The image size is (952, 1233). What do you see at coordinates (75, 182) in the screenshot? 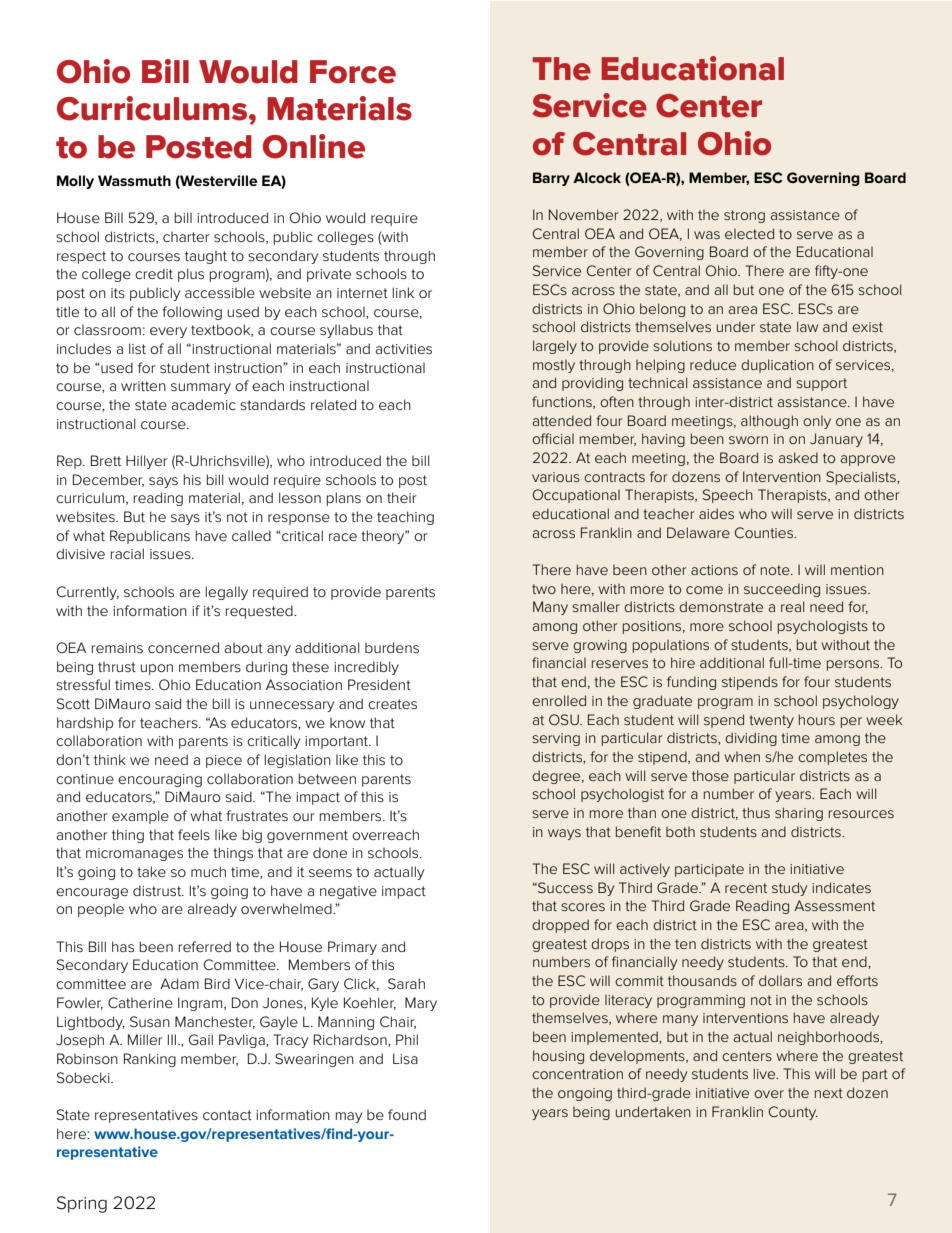
I see `Molly` at bounding box center [75, 182].
